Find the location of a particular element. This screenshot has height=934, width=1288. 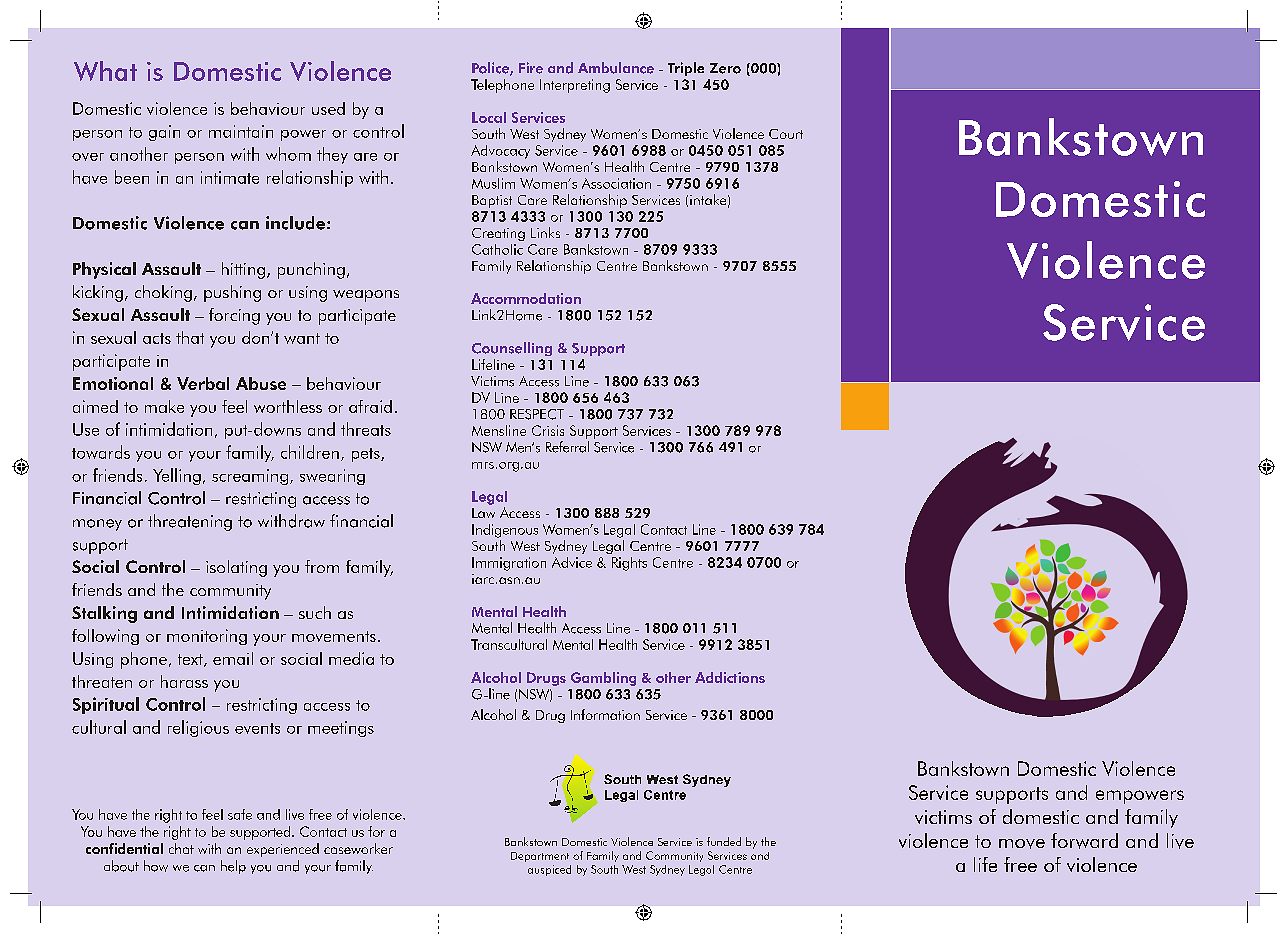

chat is located at coordinates (181, 848).
